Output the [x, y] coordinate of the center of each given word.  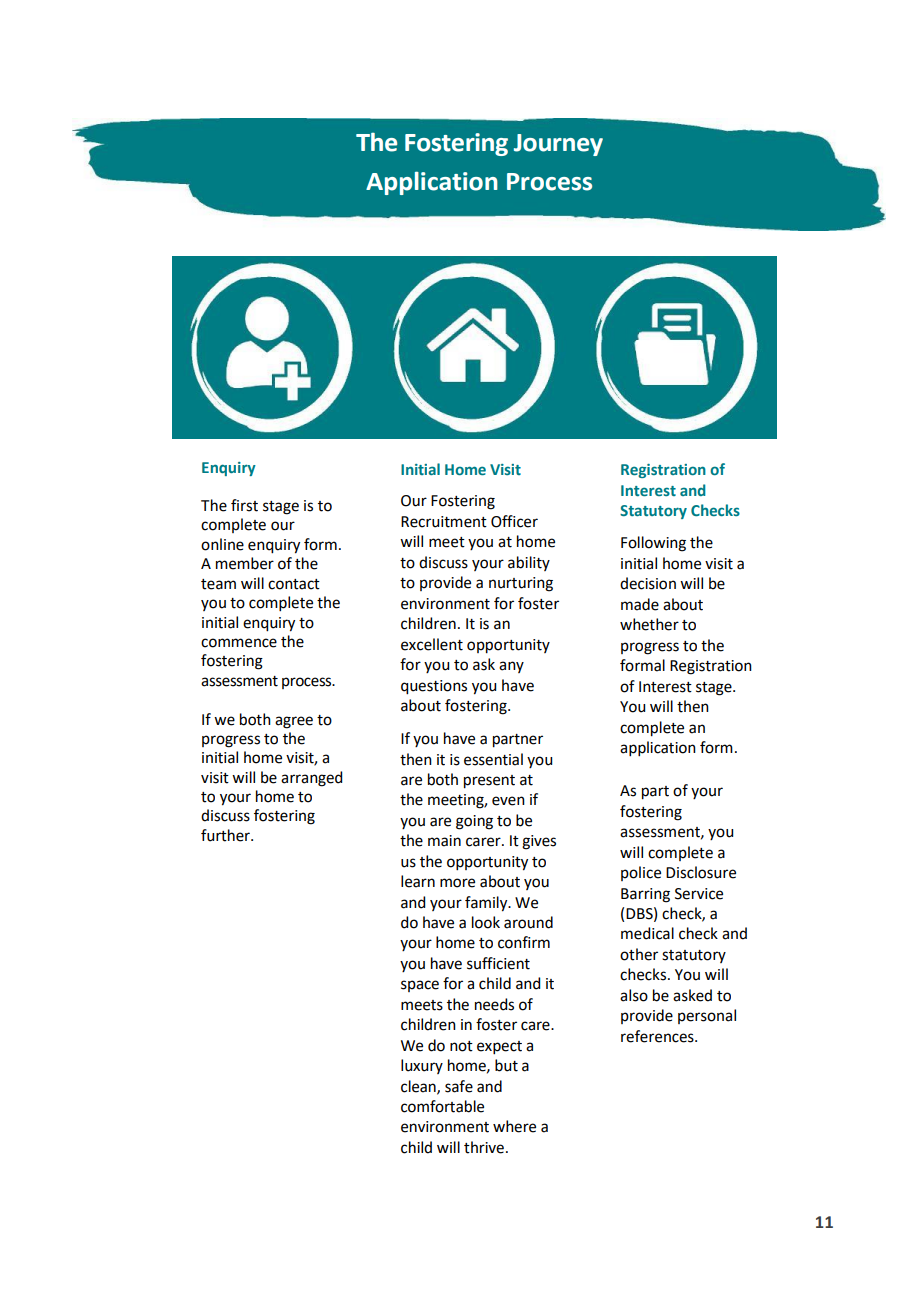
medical [647, 933]
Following [653, 544]
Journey [558, 145]
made [640, 604]
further [226, 835]
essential [493, 759]
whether [649, 624]
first [244, 505]
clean [419, 1087]
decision [648, 583]
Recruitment [444, 522]
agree [294, 722]
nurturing [521, 584]
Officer [514, 521]
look [486, 922]
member [245, 563]
